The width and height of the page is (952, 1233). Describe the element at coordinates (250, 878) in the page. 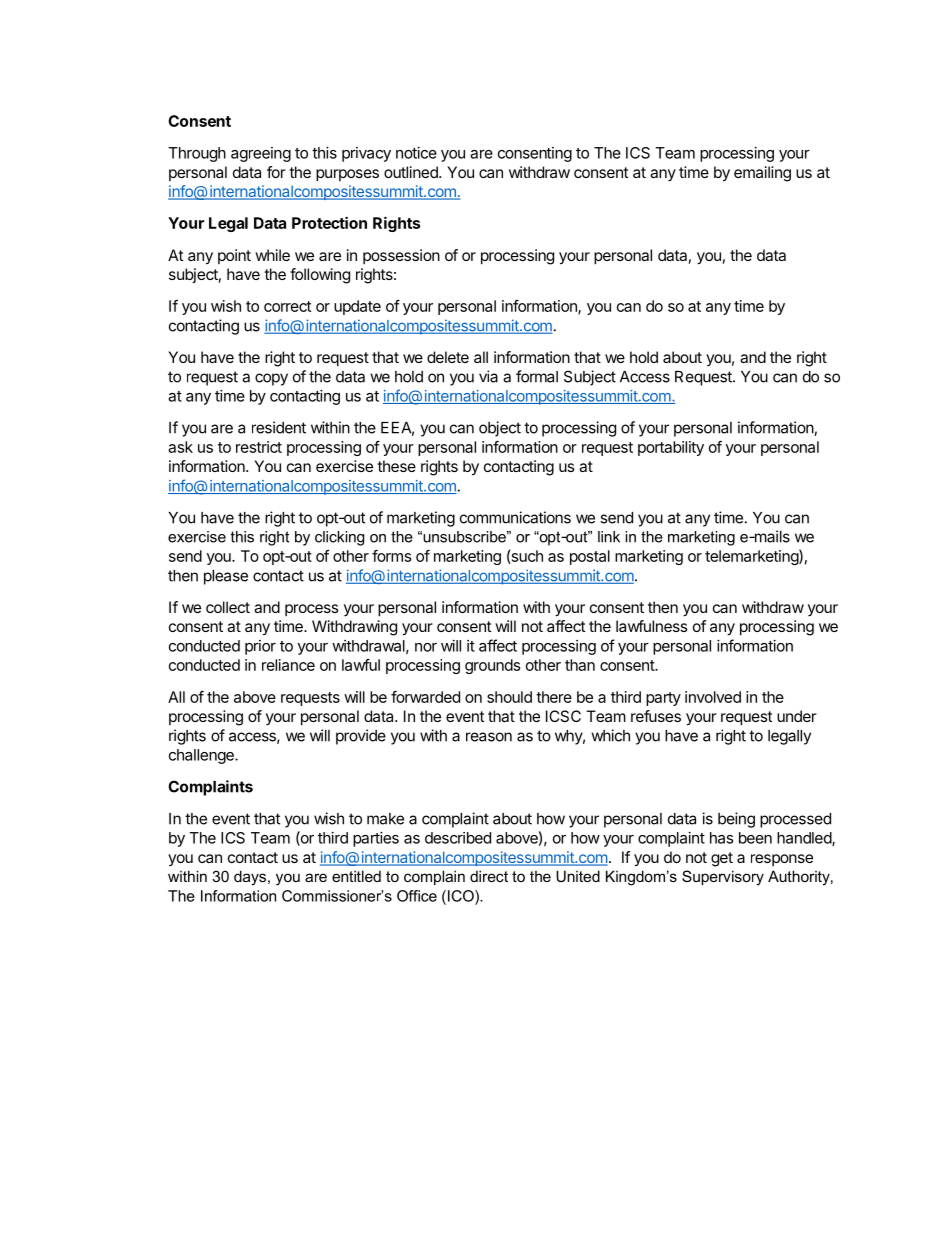

I see `days` at that location.
